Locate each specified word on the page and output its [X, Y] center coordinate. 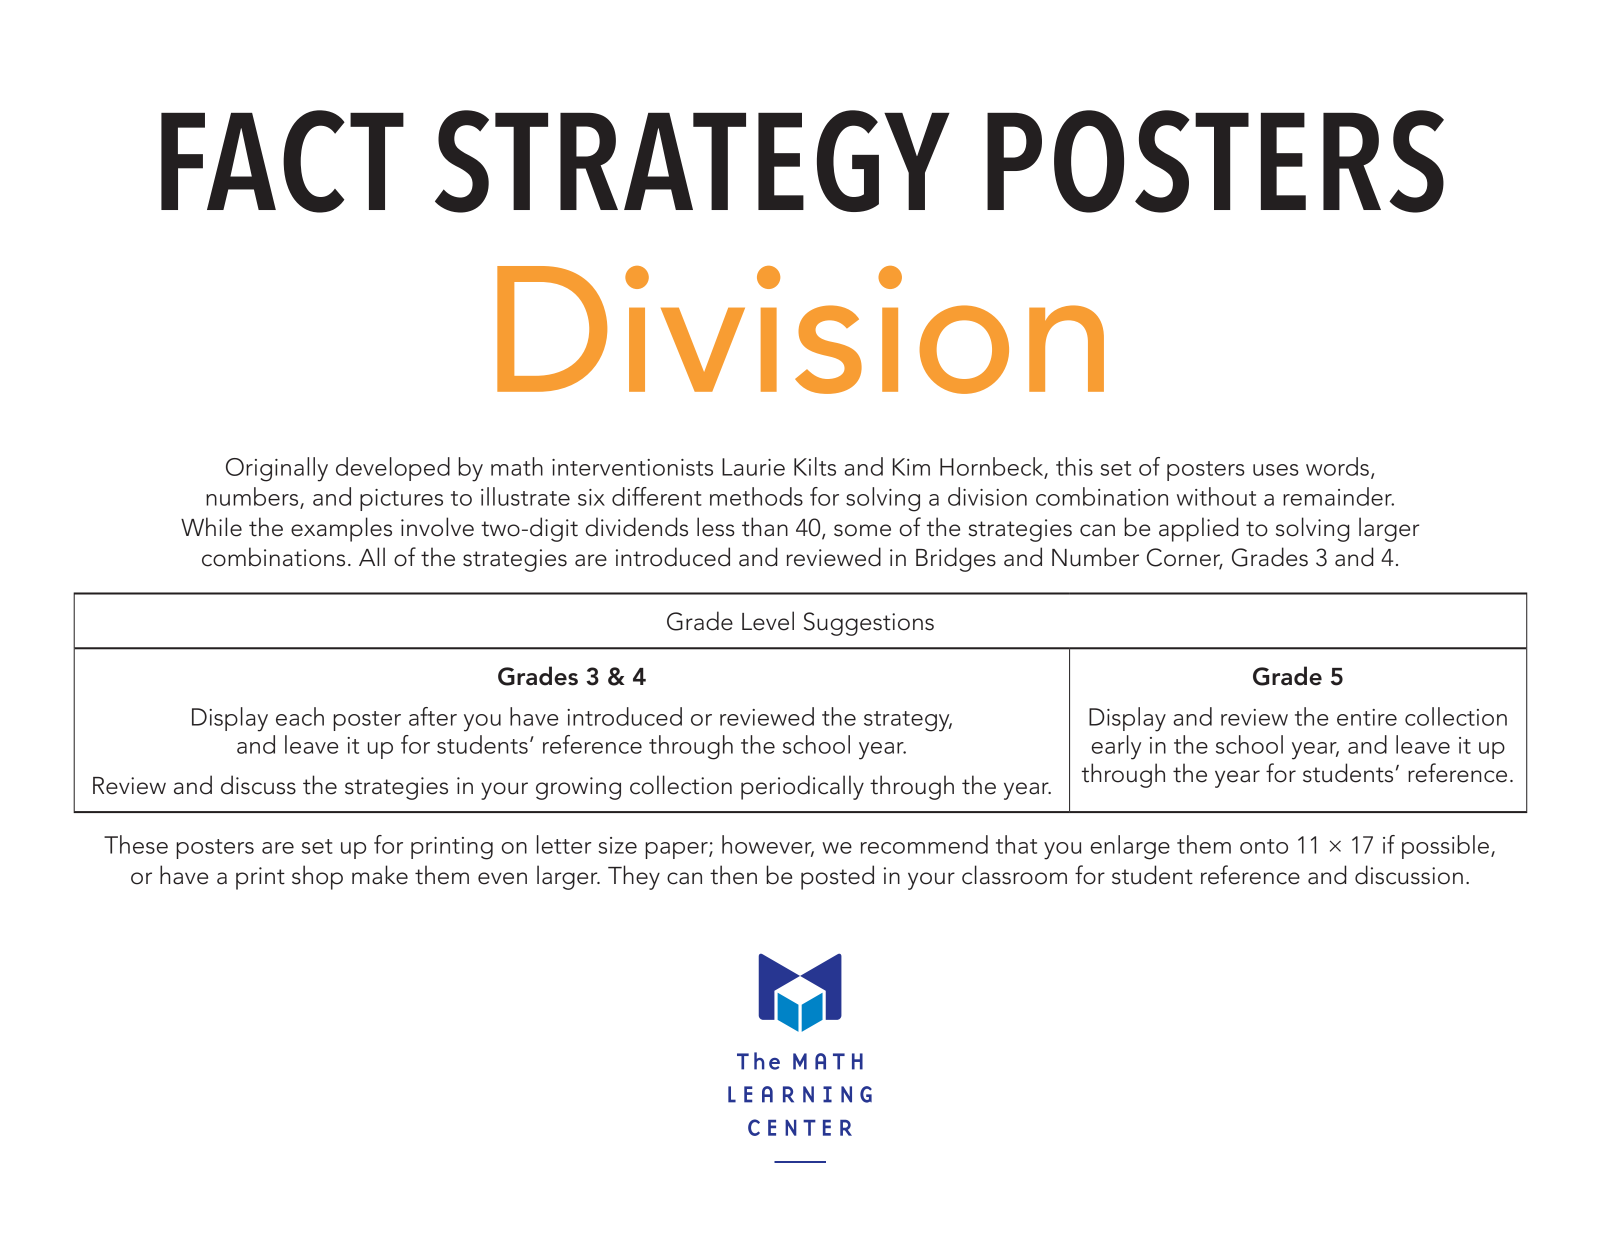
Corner [1185, 558]
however [768, 845]
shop [317, 877]
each [300, 716]
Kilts [815, 466]
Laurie [753, 467]
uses [1276, 470]
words [1337, 466]
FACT [282, 161]
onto [1264, 846]
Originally [277, 469]
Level [768, 621]
